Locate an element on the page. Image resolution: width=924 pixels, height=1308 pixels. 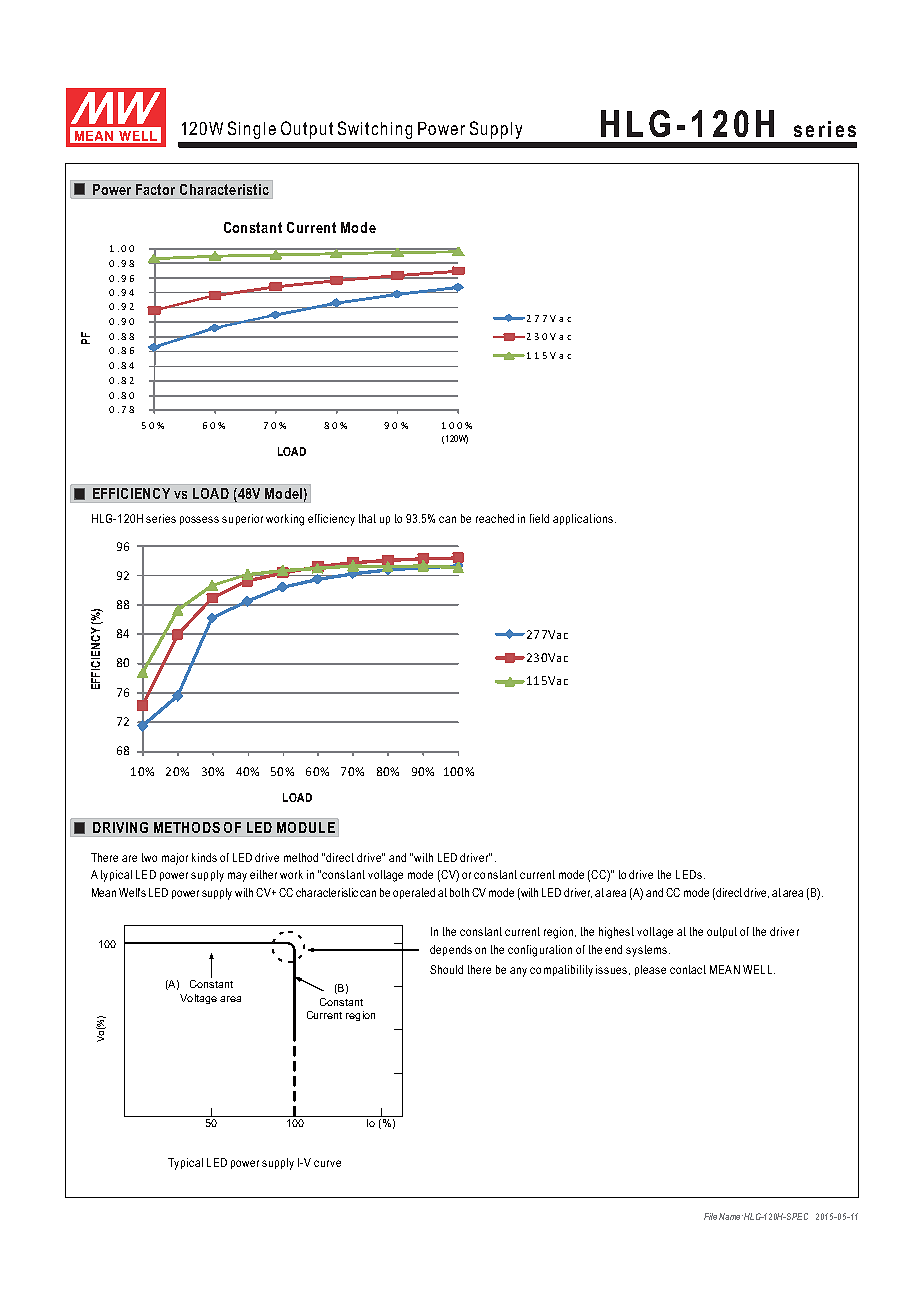
Factor is located at coordinates (155, 189).
